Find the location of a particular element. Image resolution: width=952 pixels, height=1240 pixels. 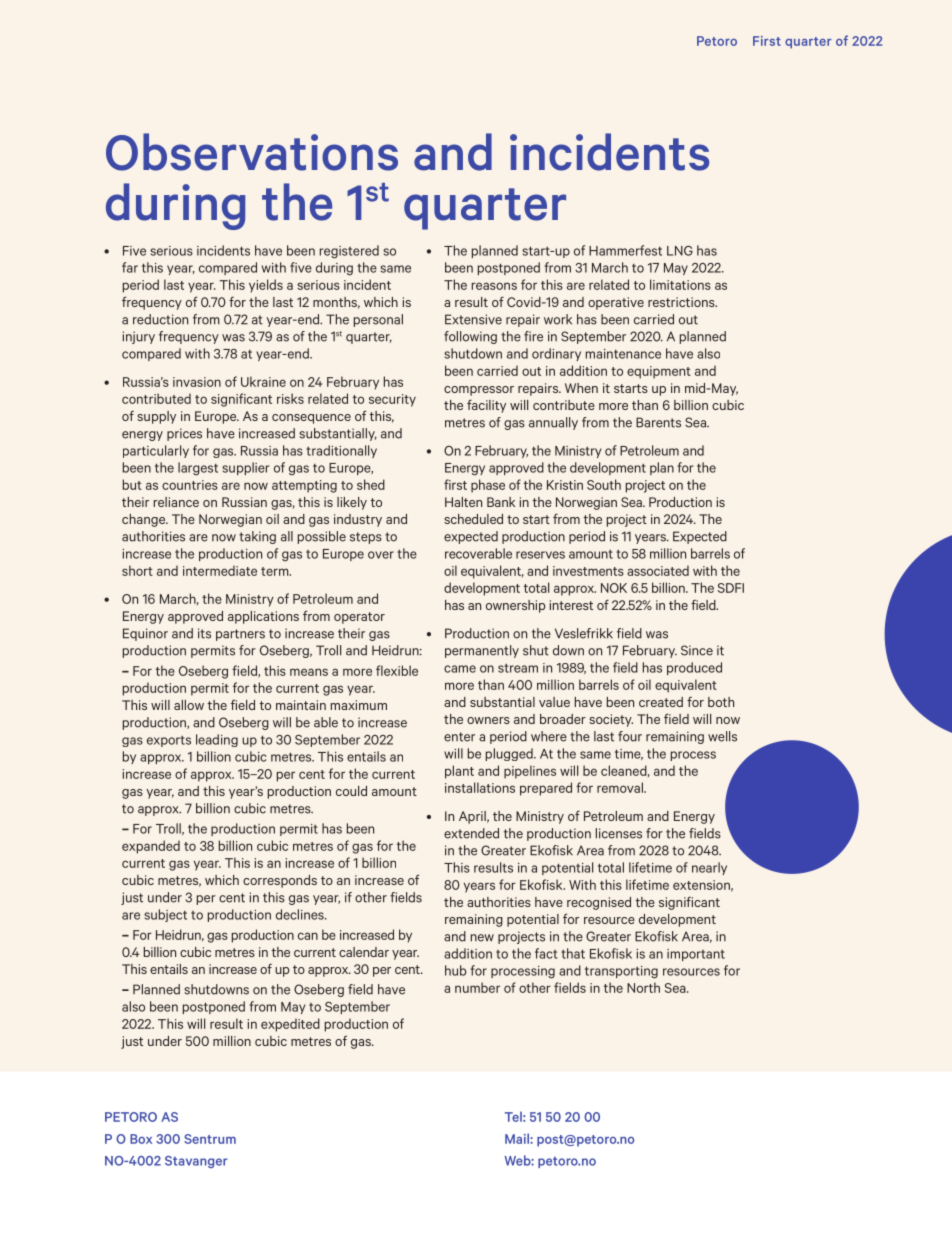

Mail is located at coordinates (518, 1138).
